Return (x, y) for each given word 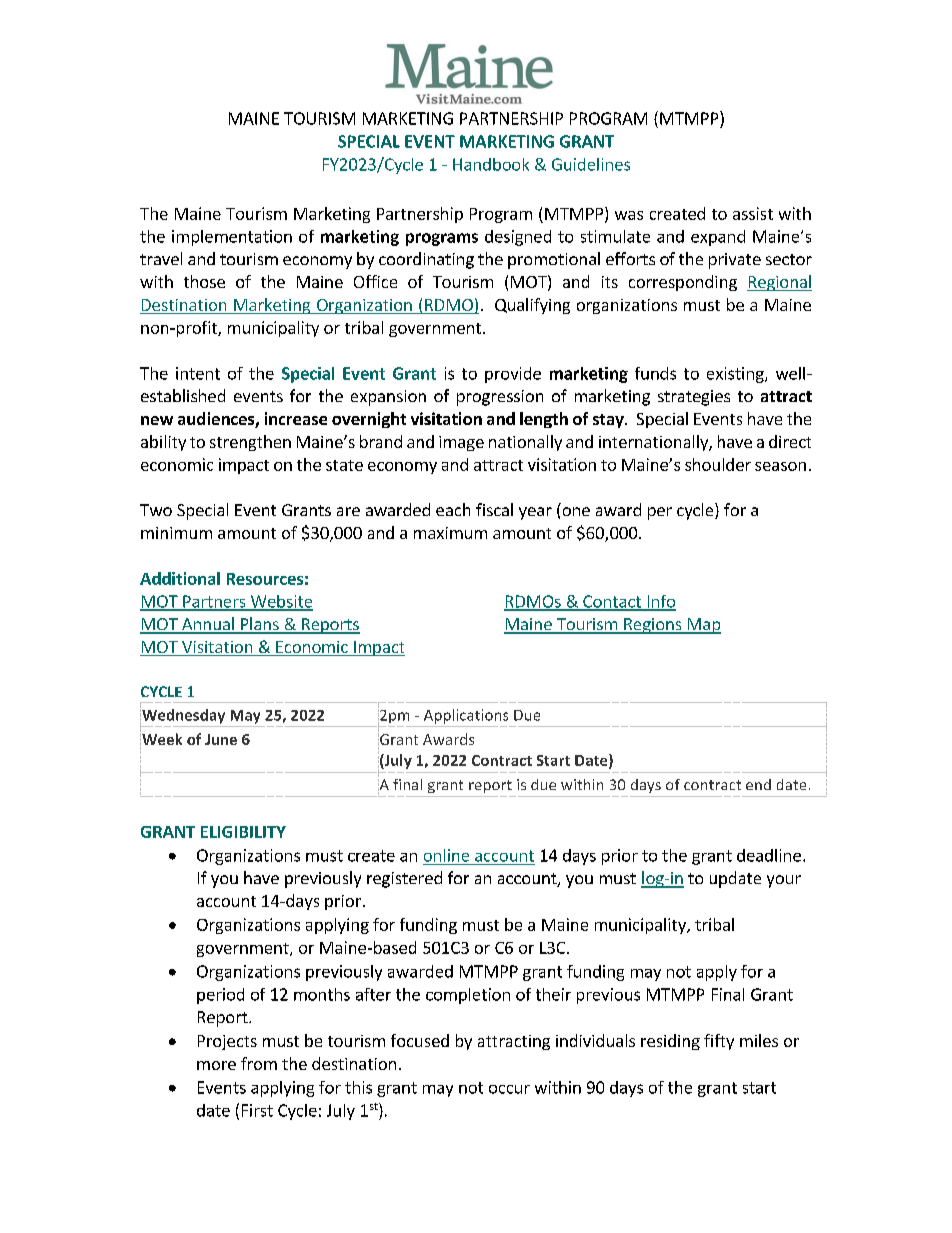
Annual (208, 625)
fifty (719, 1042)
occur (509, 1089)
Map (703, 626)
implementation (232, 238)
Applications (466, 716)
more (216, 1065)
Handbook (491, 164)
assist (753, 213)
